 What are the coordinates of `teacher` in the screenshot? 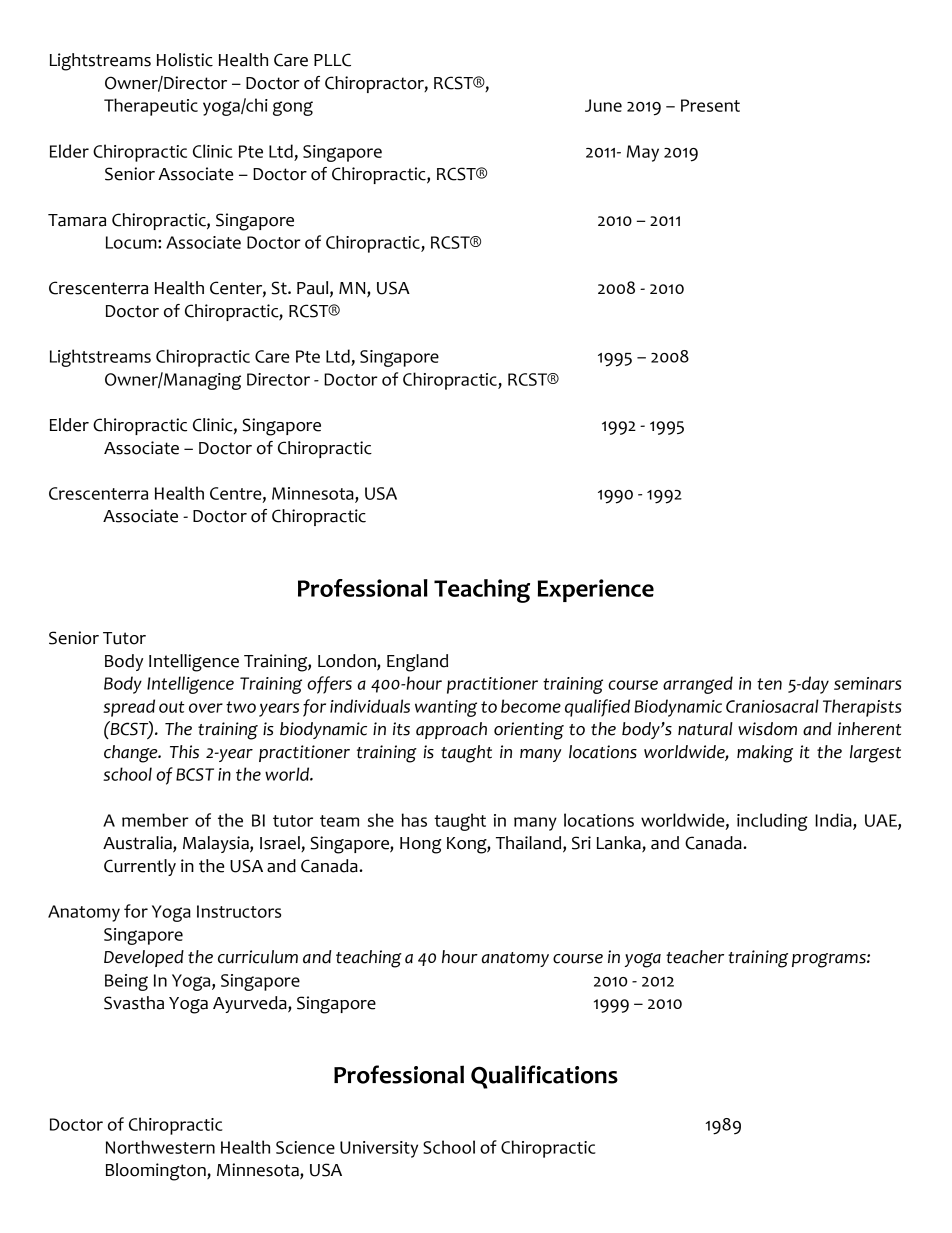 It's located at (695, 957).
